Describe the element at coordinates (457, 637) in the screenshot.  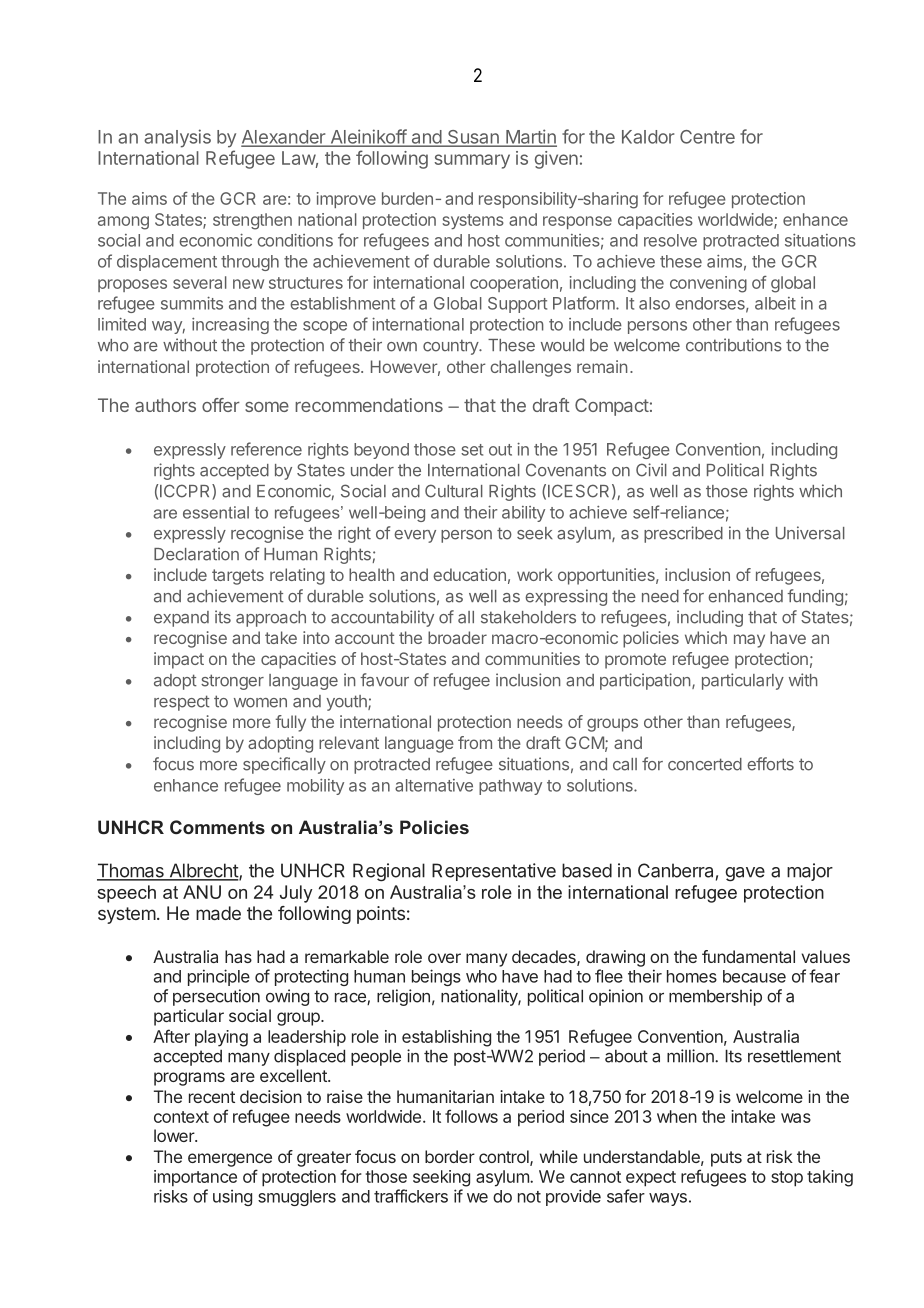
I see `broader` at that location.
